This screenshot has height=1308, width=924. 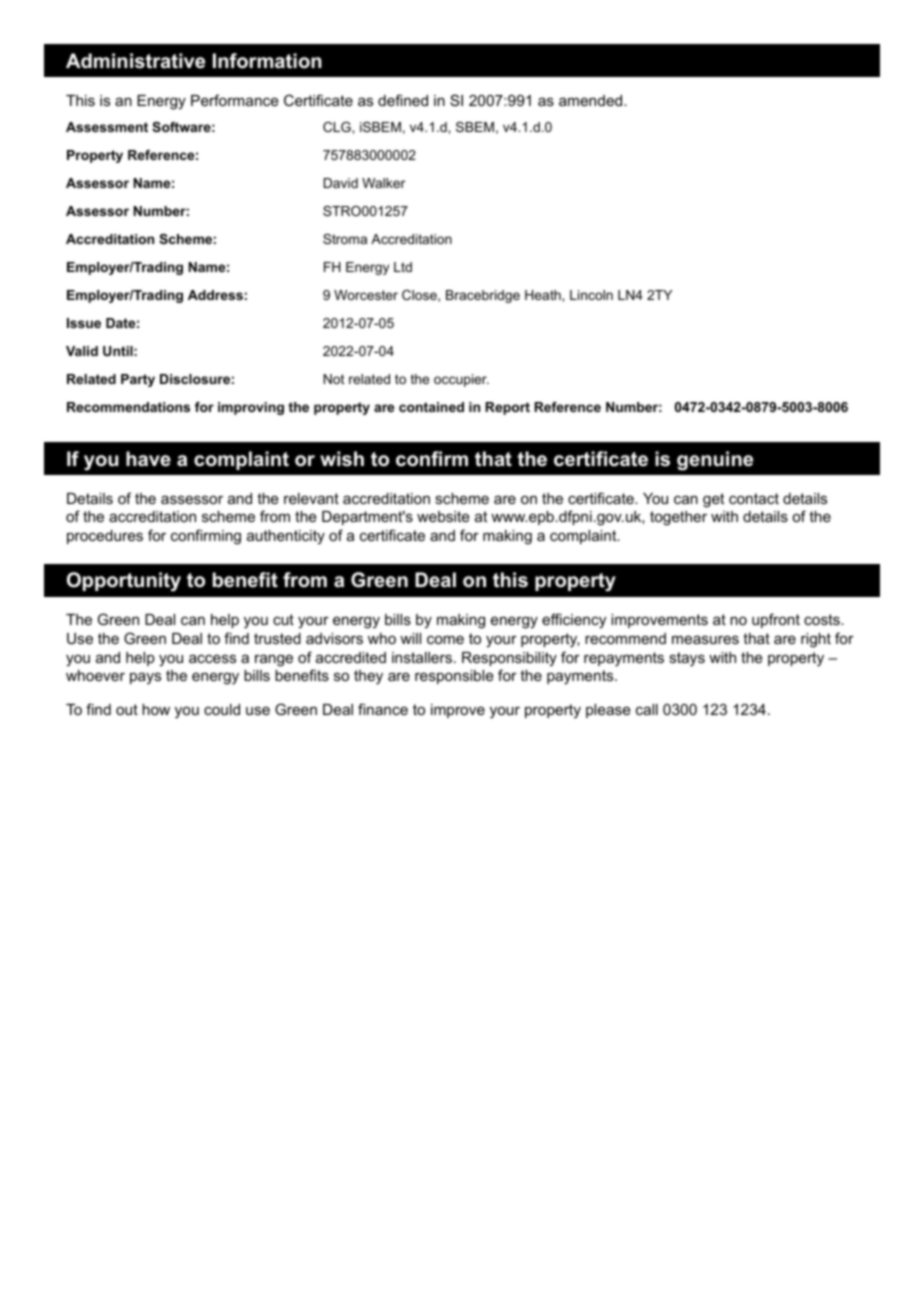 What do you see at coordinates (84, 323) in the screenshot?
I see `Issue` at bounding box center [84, 323].
